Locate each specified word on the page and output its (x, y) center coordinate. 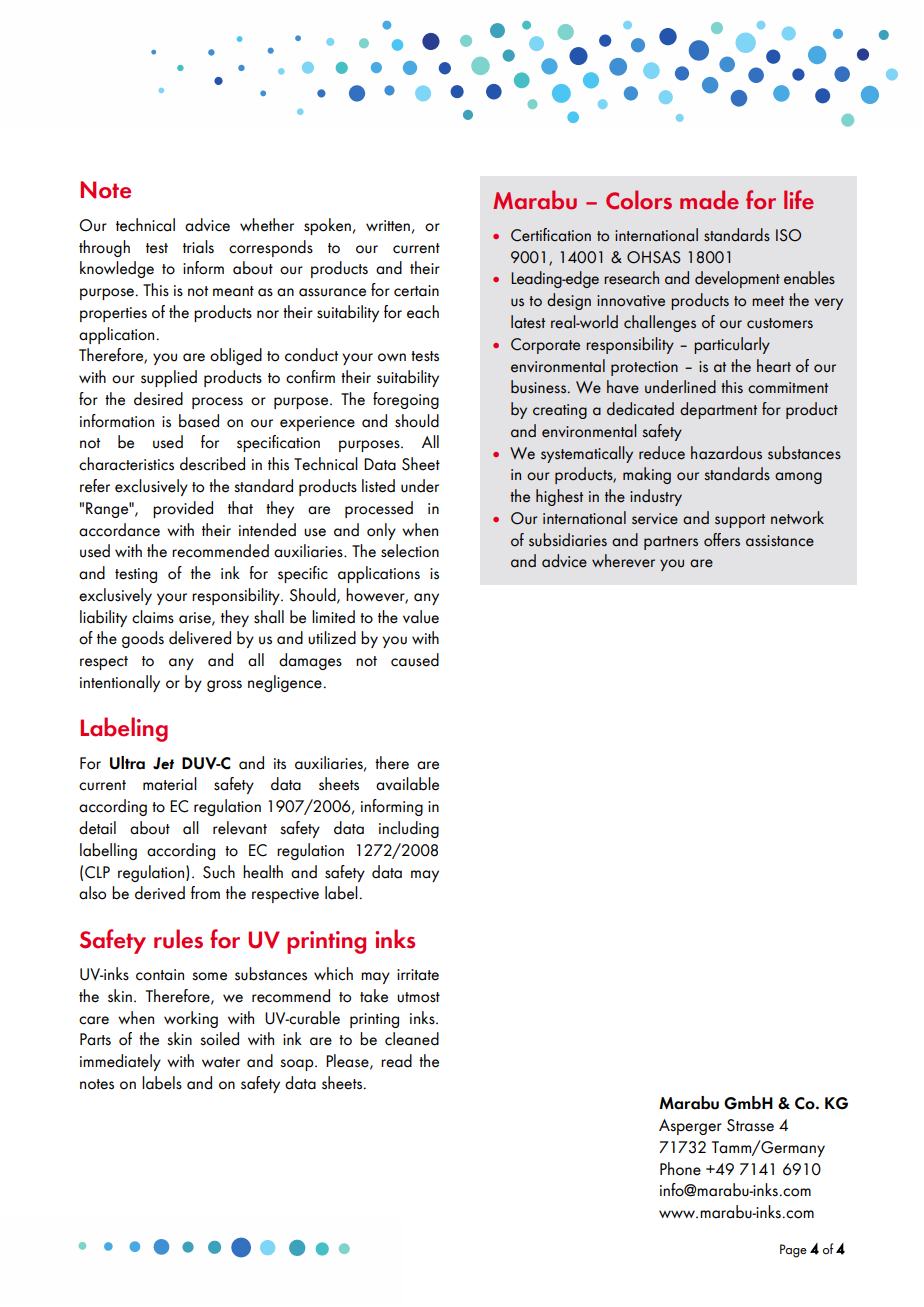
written (388, 226)
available (407, 784)
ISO (788, 235)
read (396, 1061)
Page (793, 1251)
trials (198, 247)
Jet (163, 763)
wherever (623, 561)
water (221, 1062)
